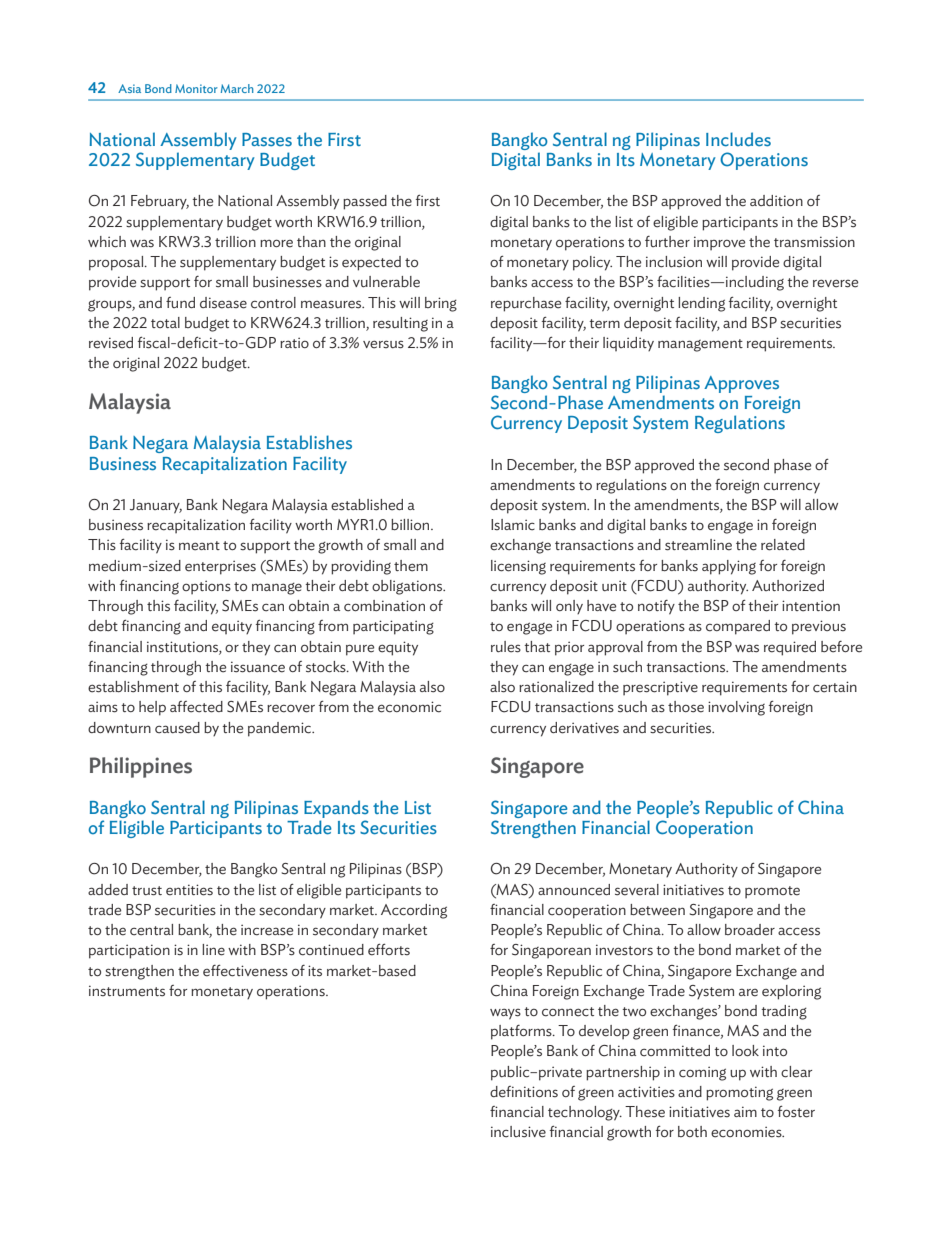 Image resolution: width=952 pixels, height=1233 pixels. I want to click on rules, so click(506, 647).
